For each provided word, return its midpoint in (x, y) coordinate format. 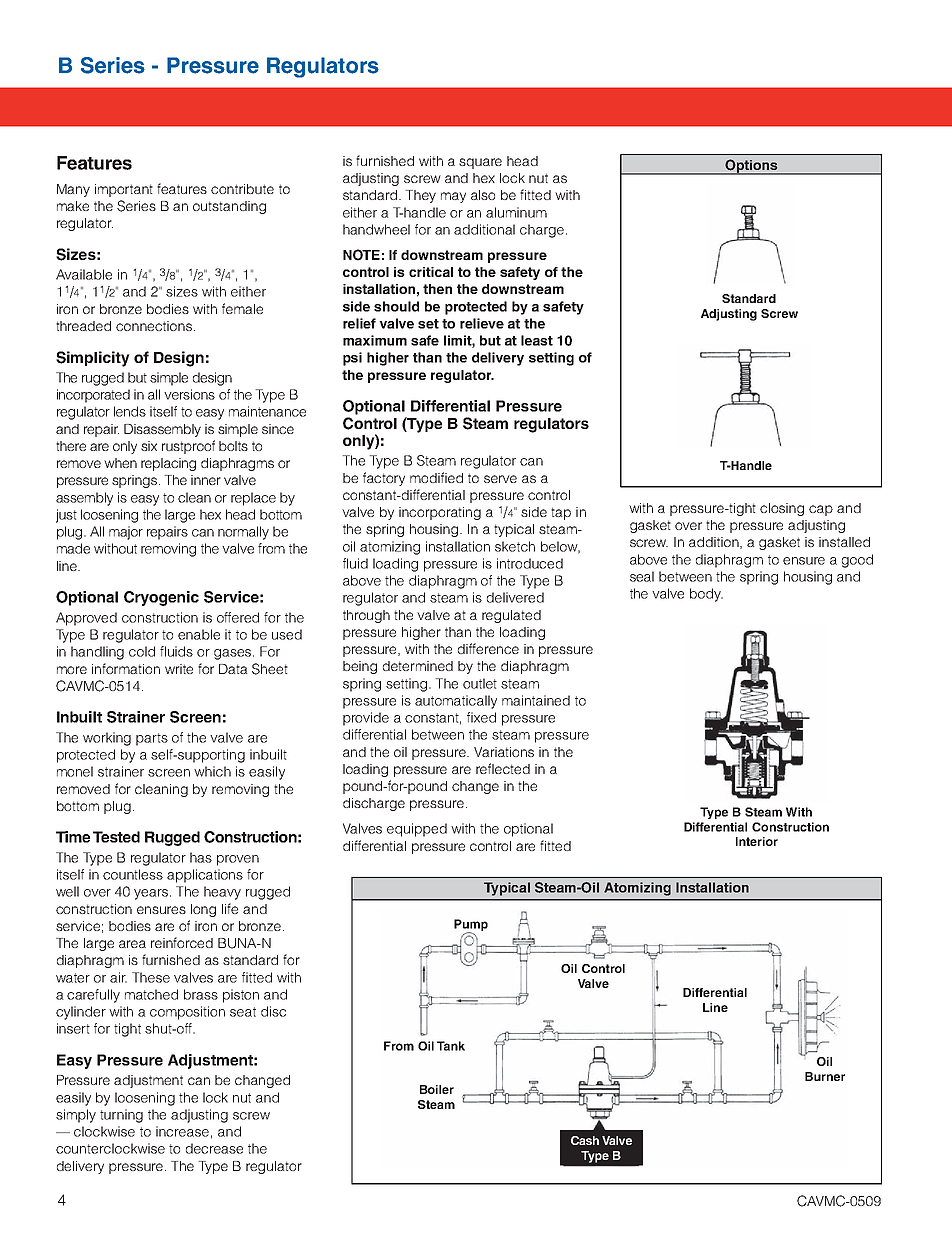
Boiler (437, 1089)
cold (142, 651)
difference (488, 648)
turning (121, 1116)
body (706, 595)
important (124, 190)
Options (751, 167)
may (453, 197)
